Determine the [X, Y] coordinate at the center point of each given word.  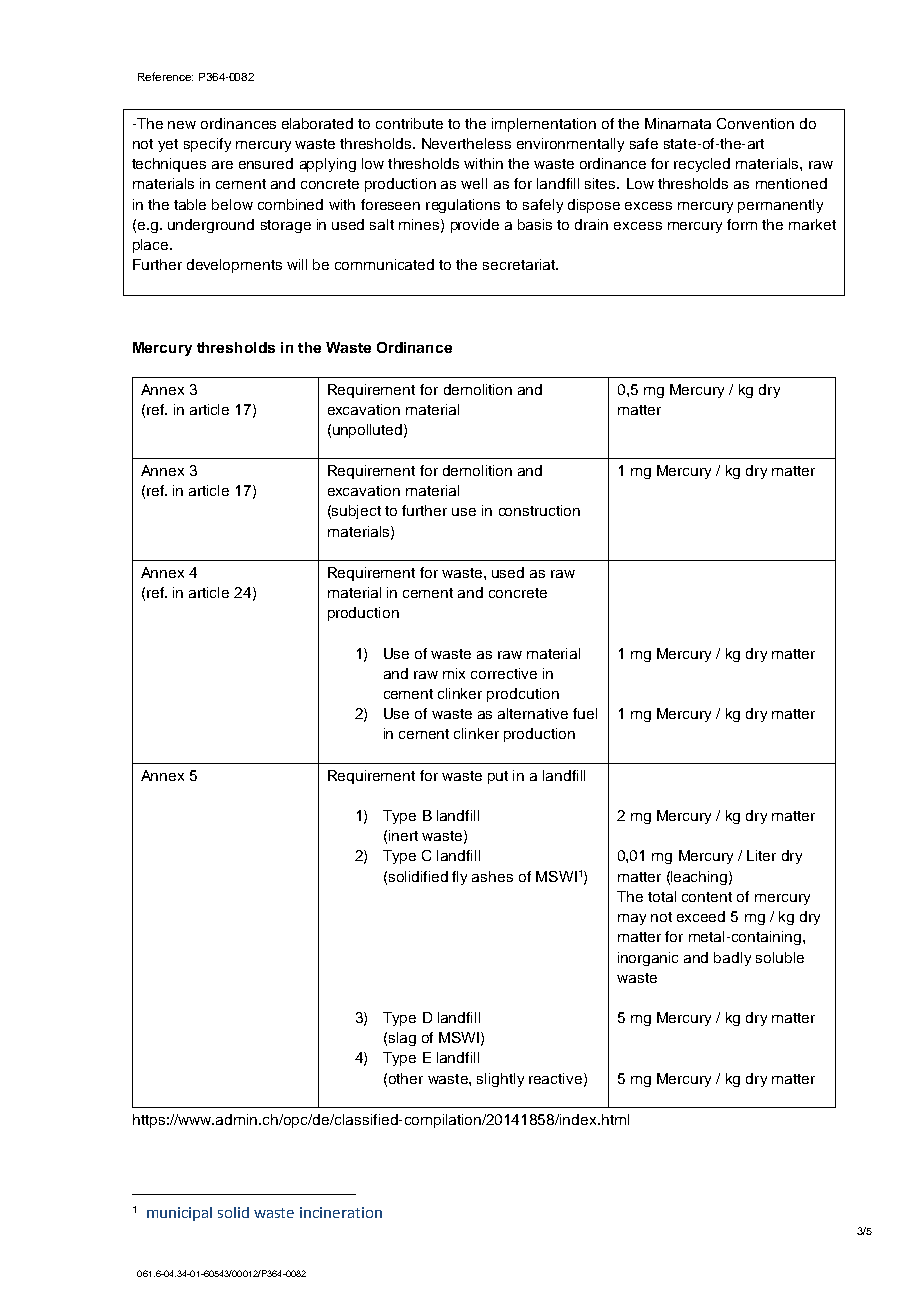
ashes [492, 876]
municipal [179, 1214]
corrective [504, 673]
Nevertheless [466, 143]
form [742, 224]
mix [454, 673]
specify [207, 145]
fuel [585, 713]
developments [234, 266]
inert [403, 835]
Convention [755, 123]
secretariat [520, 264]
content [707, 897]
